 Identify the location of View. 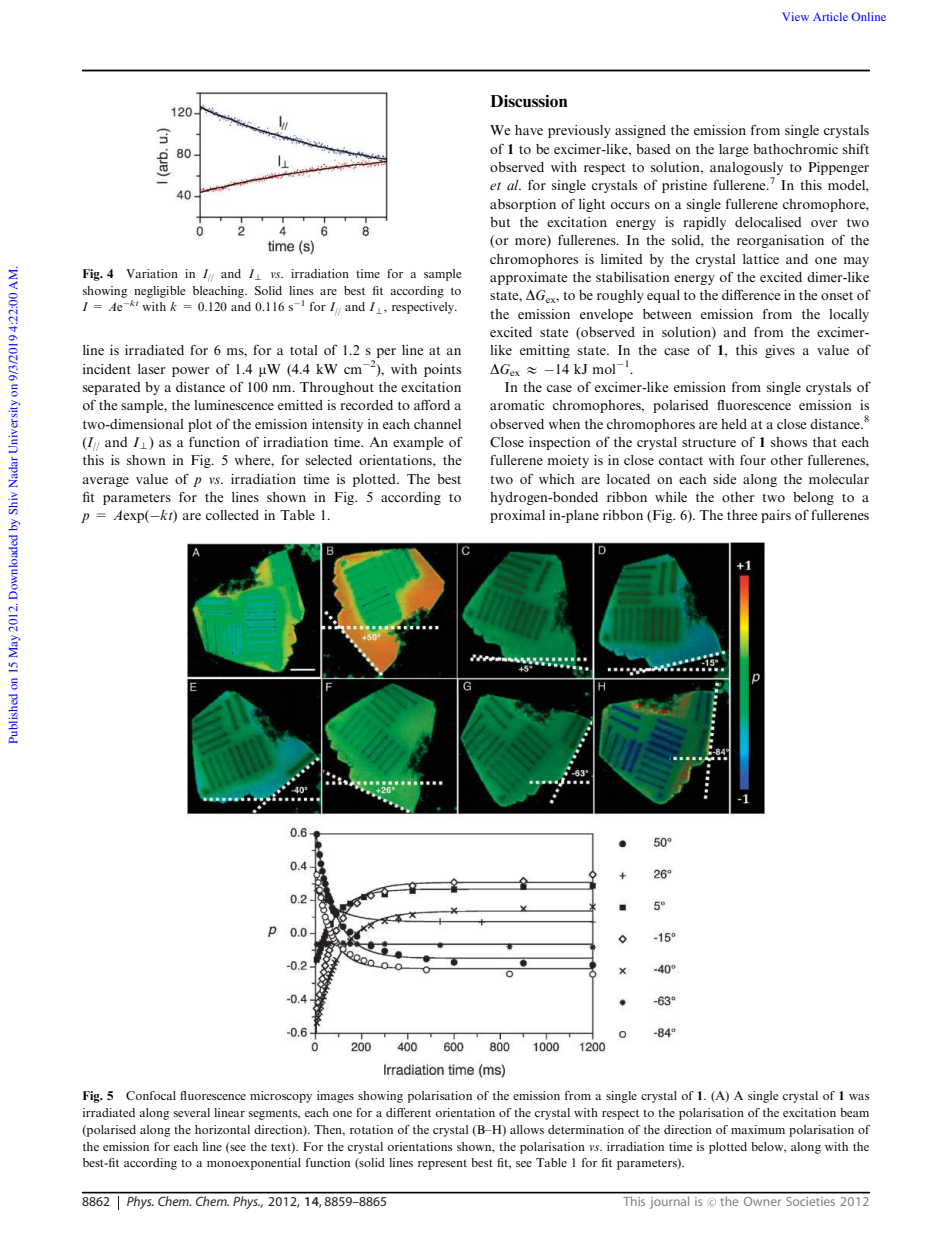
(795, 16).
